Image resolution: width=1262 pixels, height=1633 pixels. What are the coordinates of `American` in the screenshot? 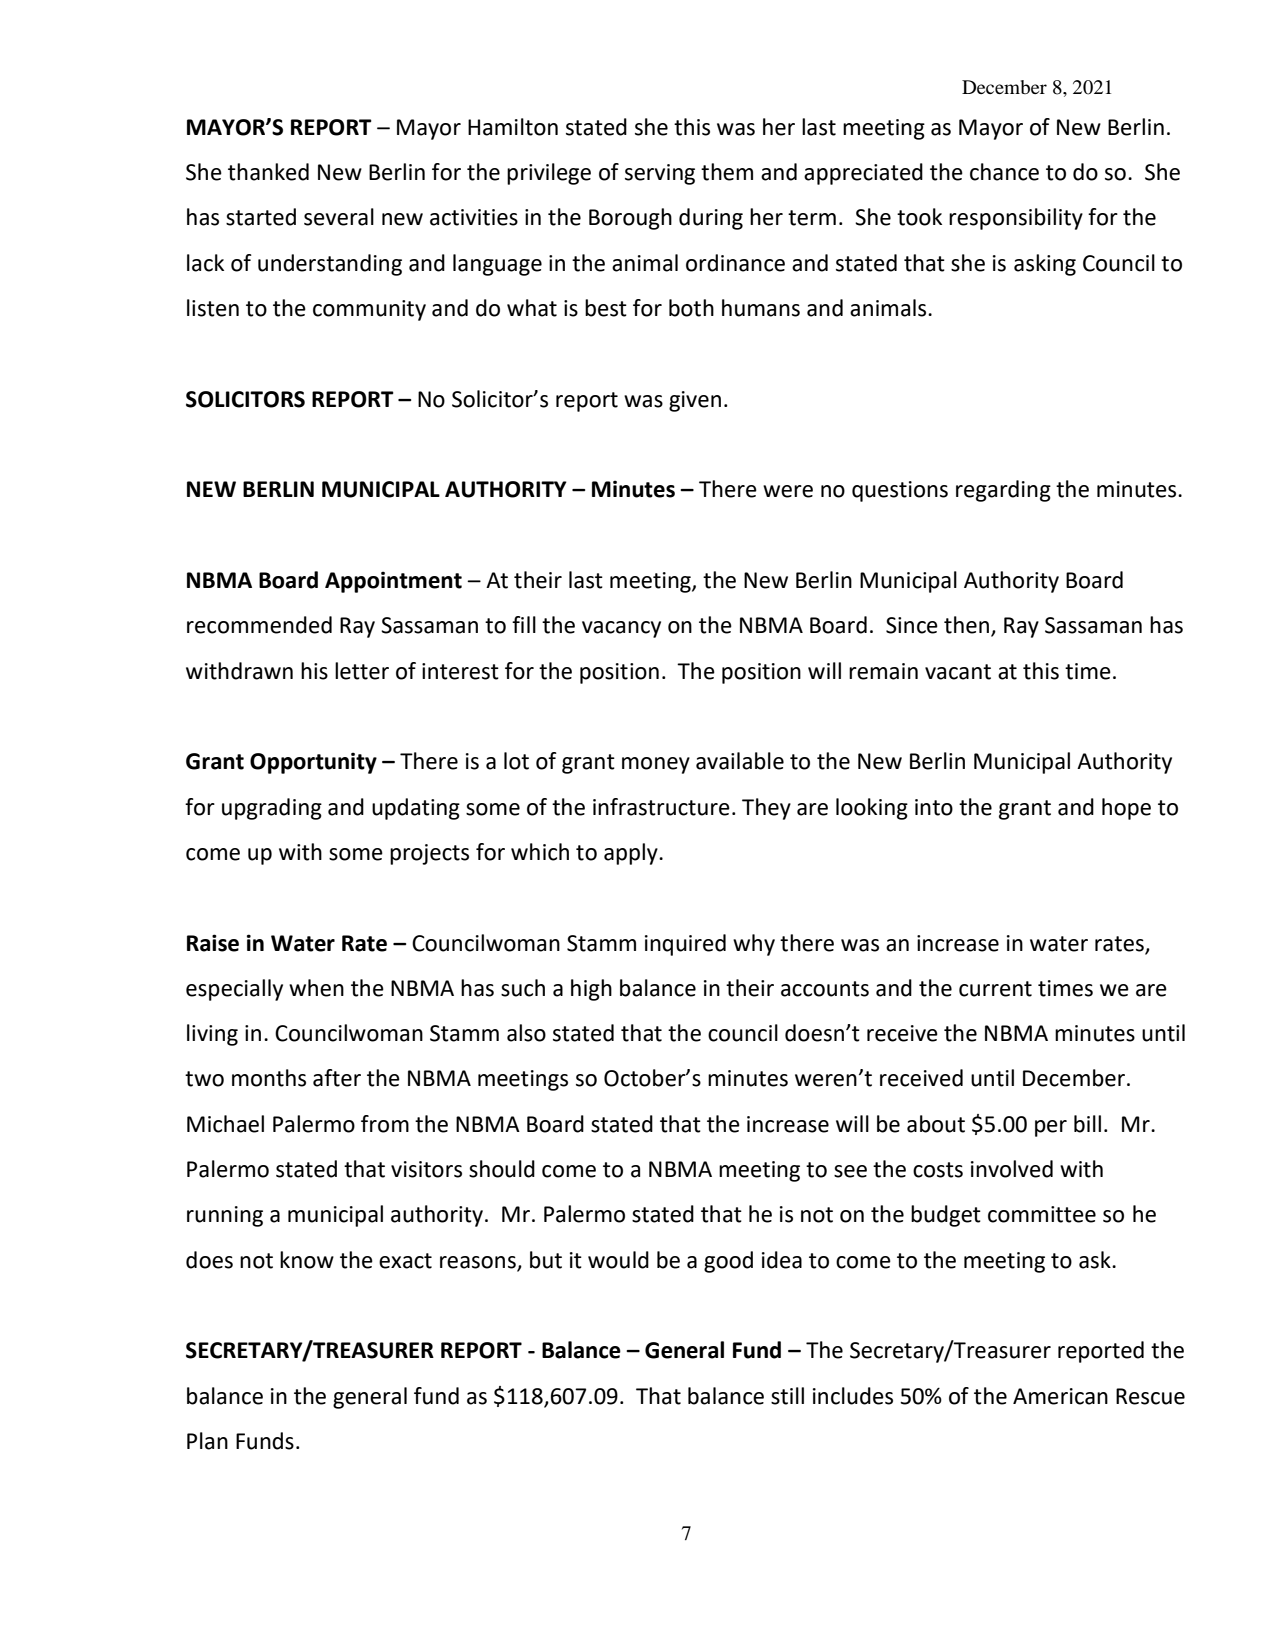 It's located at (1060, 1396).
